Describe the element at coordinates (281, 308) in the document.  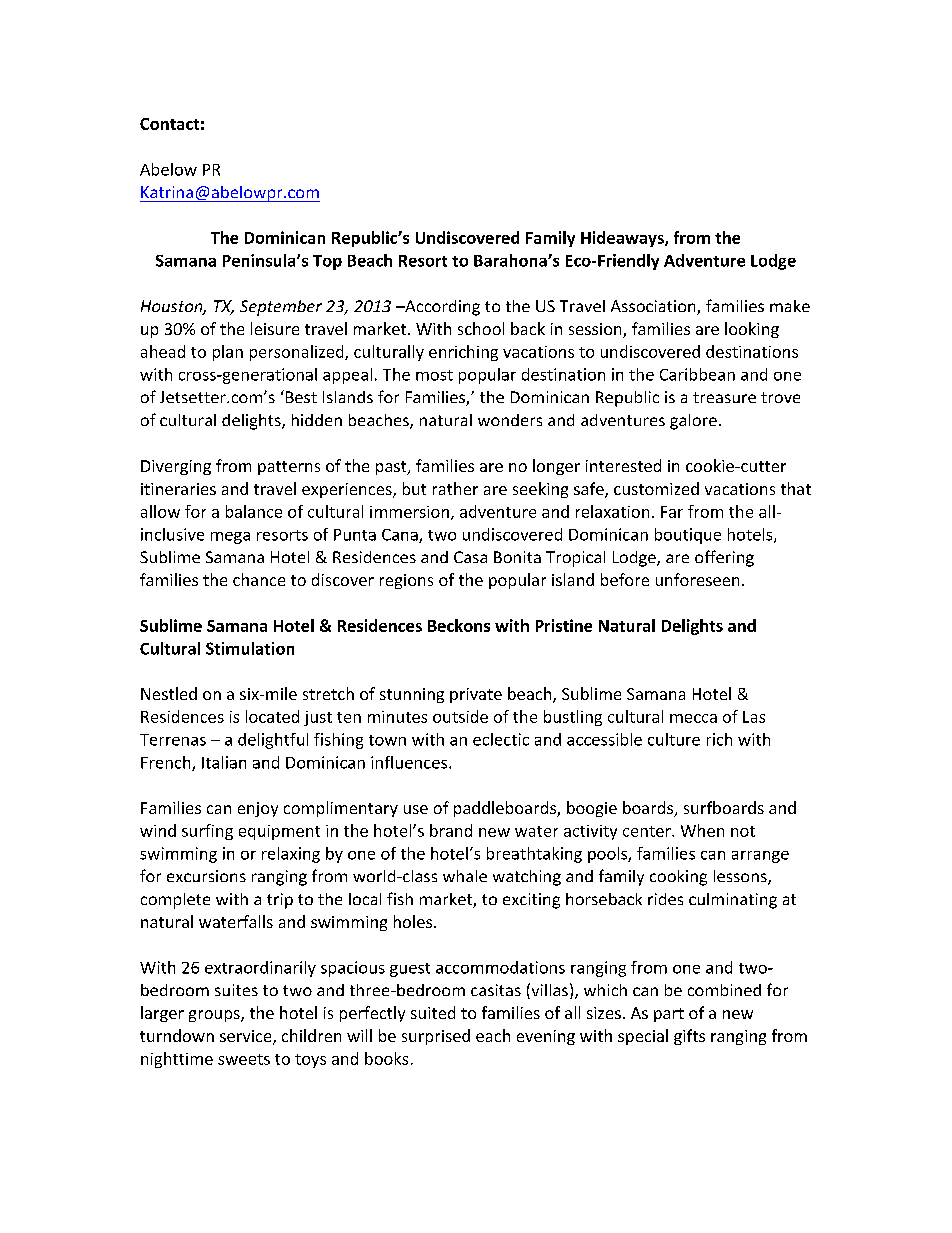
I see `September` at that location.
